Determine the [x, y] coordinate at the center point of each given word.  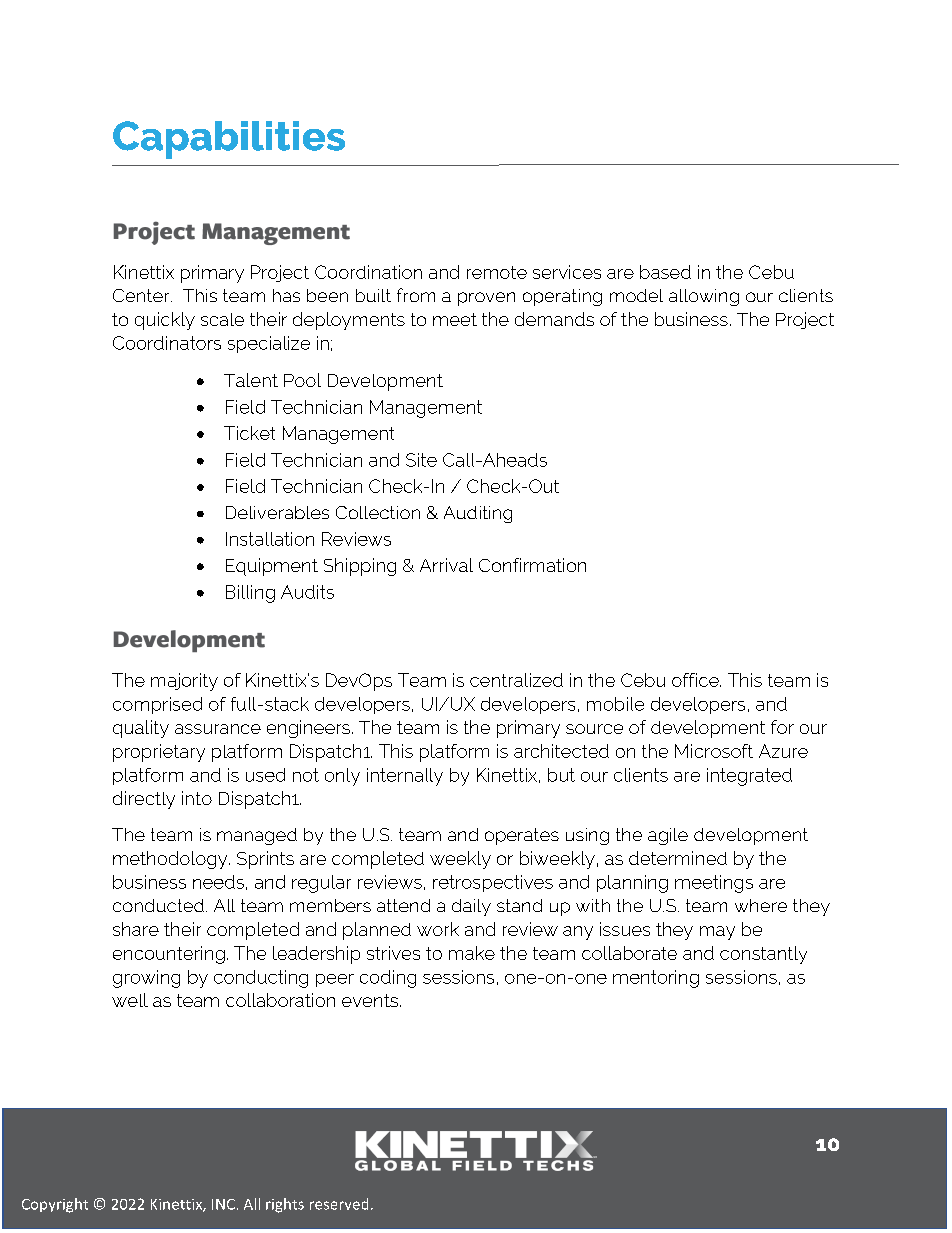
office [696, 680]
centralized [516, 680]
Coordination [368, 272]
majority [184, 682]
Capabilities [229, 140]
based [665, 272]
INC [223, 1204]
